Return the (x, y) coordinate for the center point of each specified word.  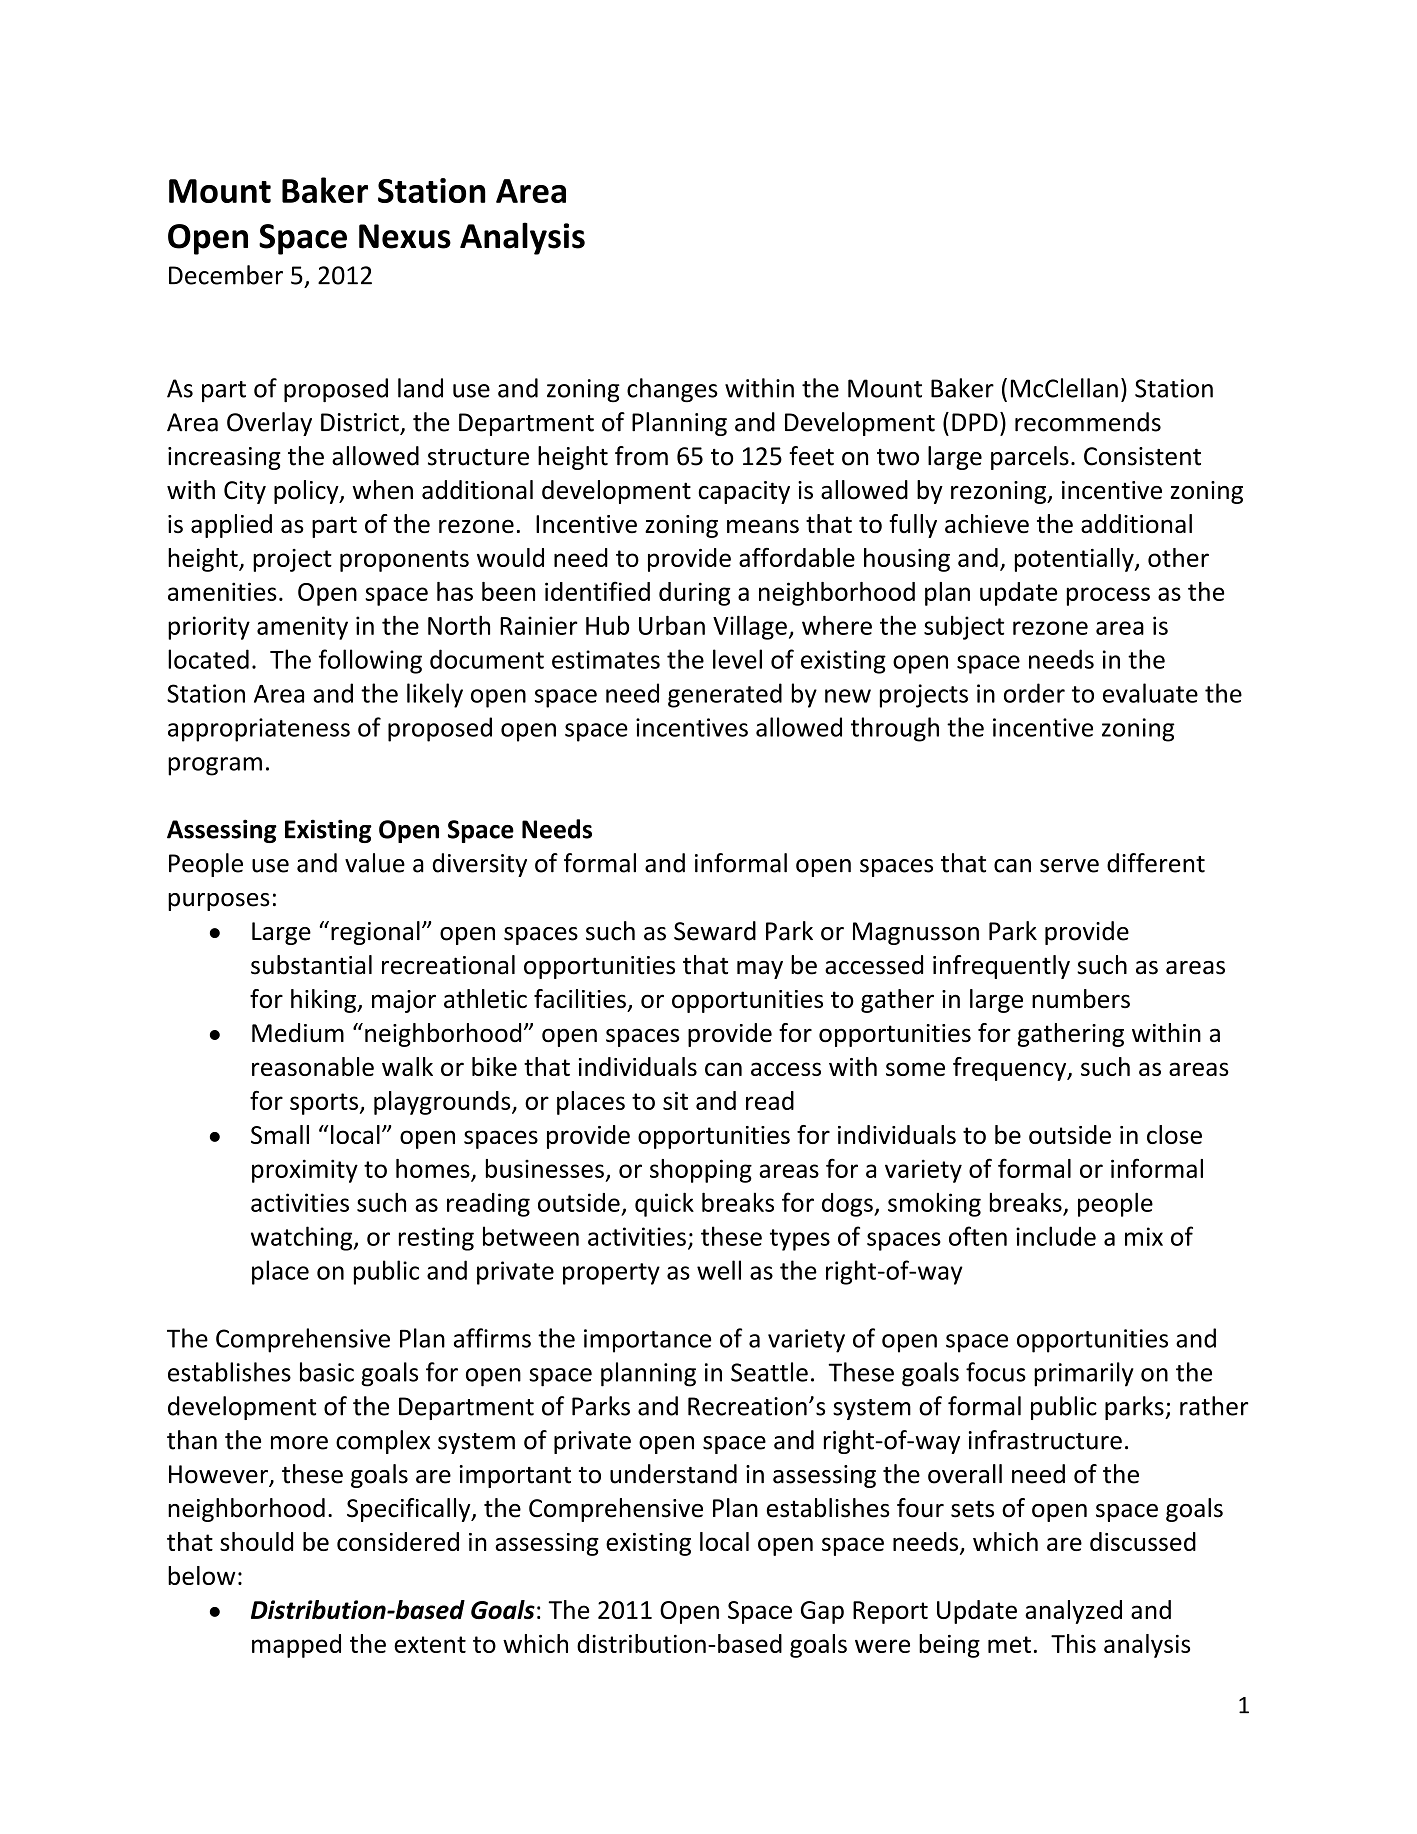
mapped (296, 1646)
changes (672, 390)
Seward (715, 931)
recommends (1088, 422)
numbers (1081, 998)
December (226, 275)
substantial (311, 965)
